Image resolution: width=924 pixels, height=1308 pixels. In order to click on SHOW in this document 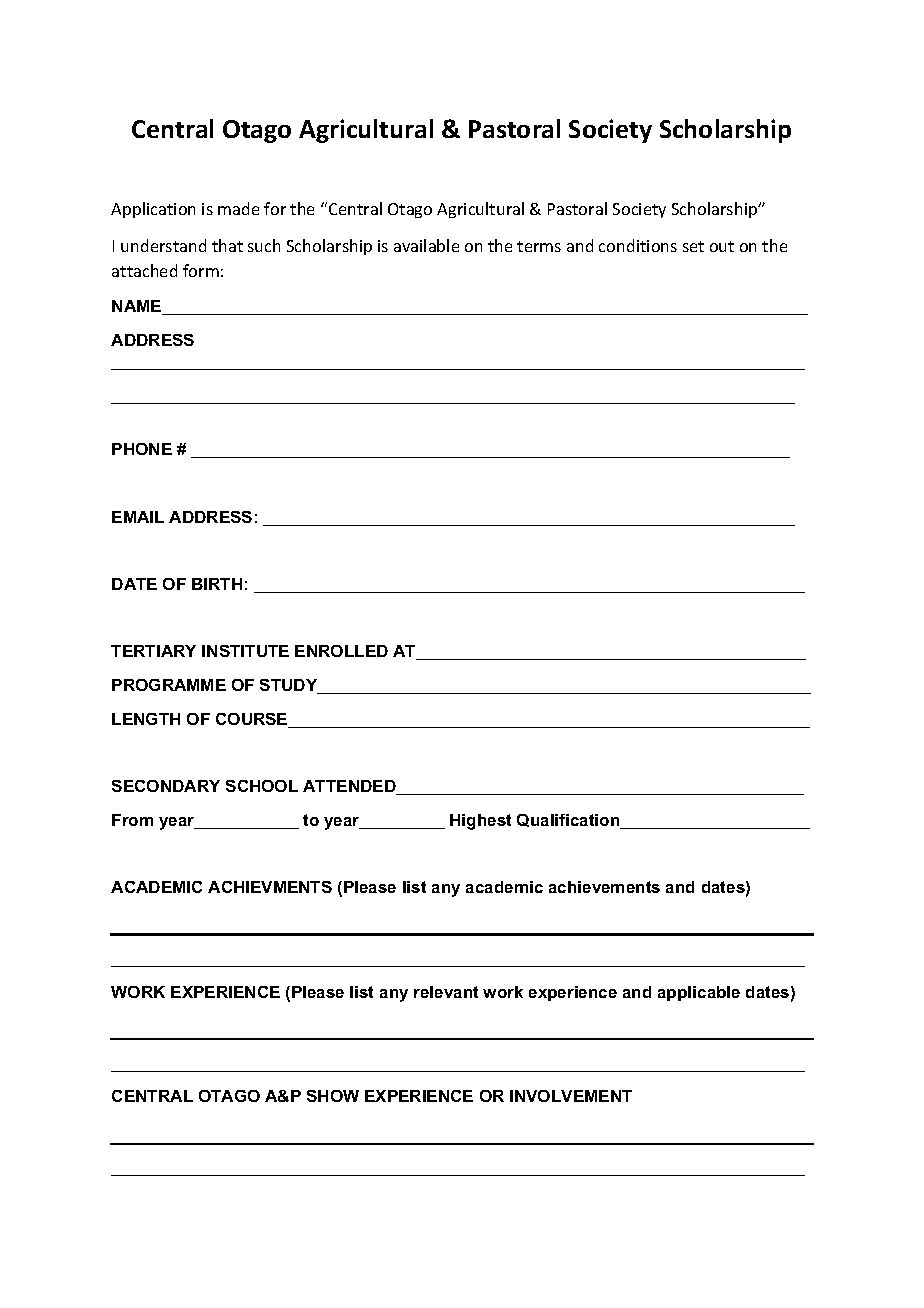, I will do `click(333, 1096)`.
